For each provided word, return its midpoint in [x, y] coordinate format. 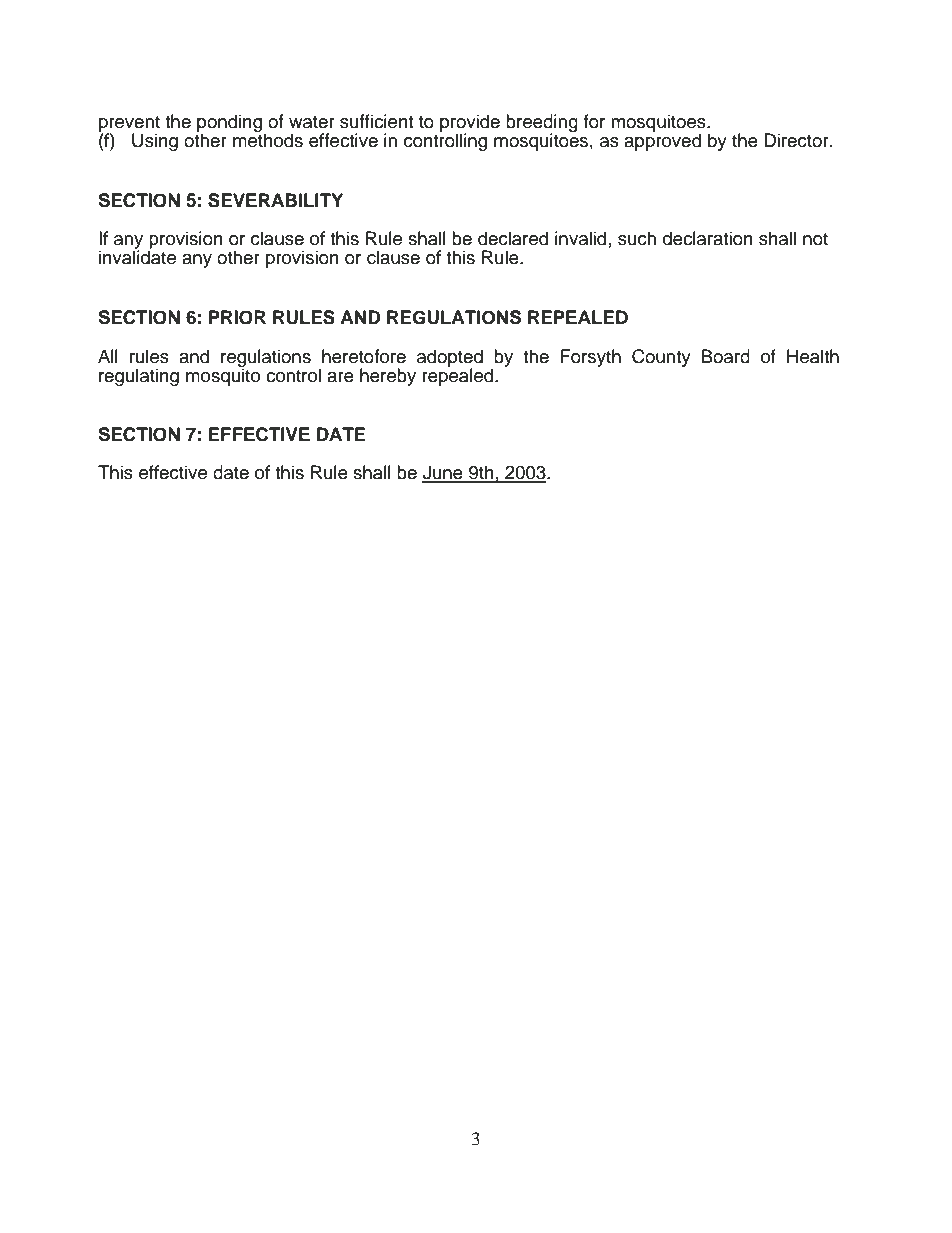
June [443, 473]
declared [513, 238]
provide [470, 124]
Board [726, 356]
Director [797, 140]
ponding [229, 124]
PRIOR [237, 317]
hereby [388, 377]
